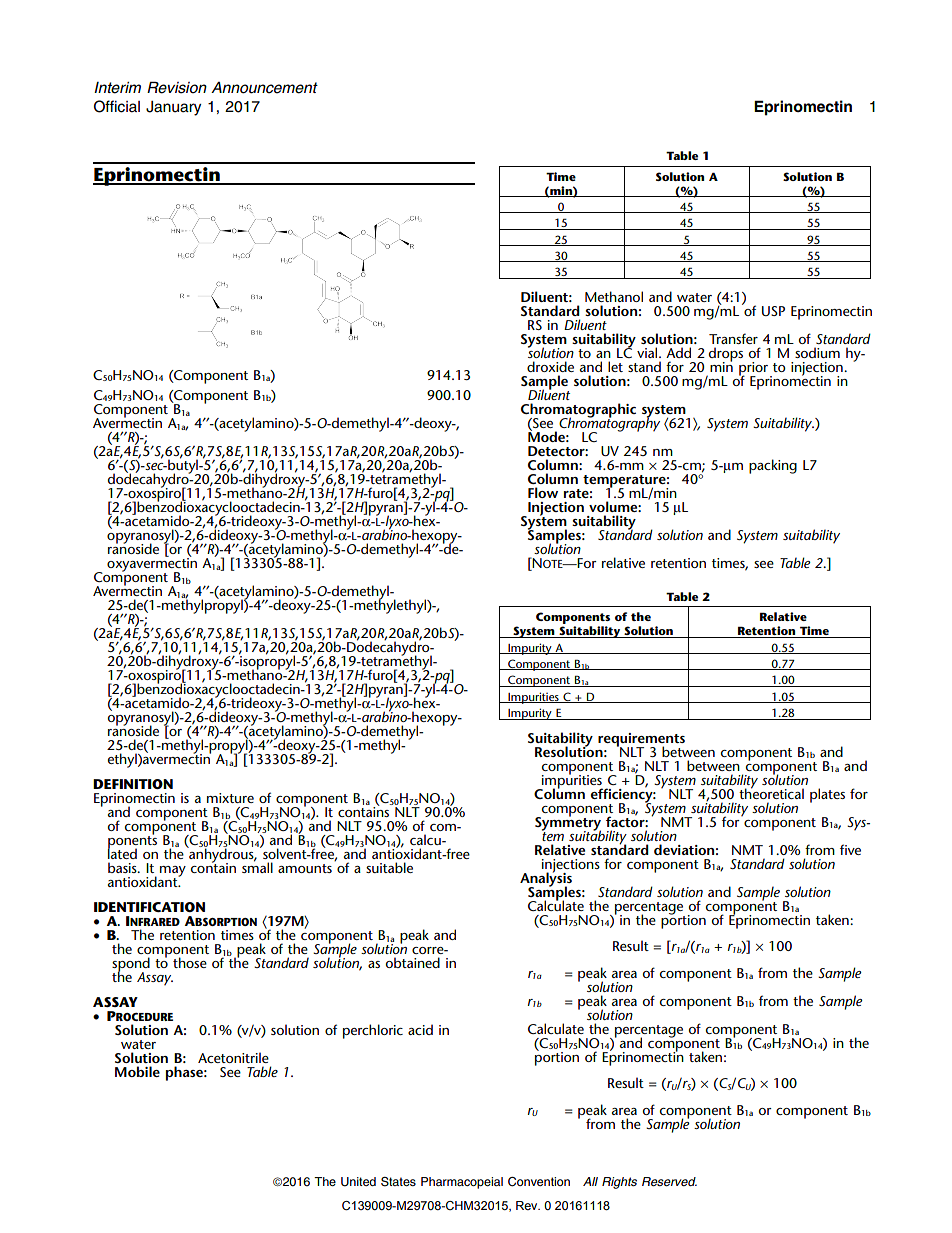 Image resolution: width=952 pixels, height=1233 pixels. Describe the element at coordinates (771, 792) in the page. I see `theoretical` at that location.
